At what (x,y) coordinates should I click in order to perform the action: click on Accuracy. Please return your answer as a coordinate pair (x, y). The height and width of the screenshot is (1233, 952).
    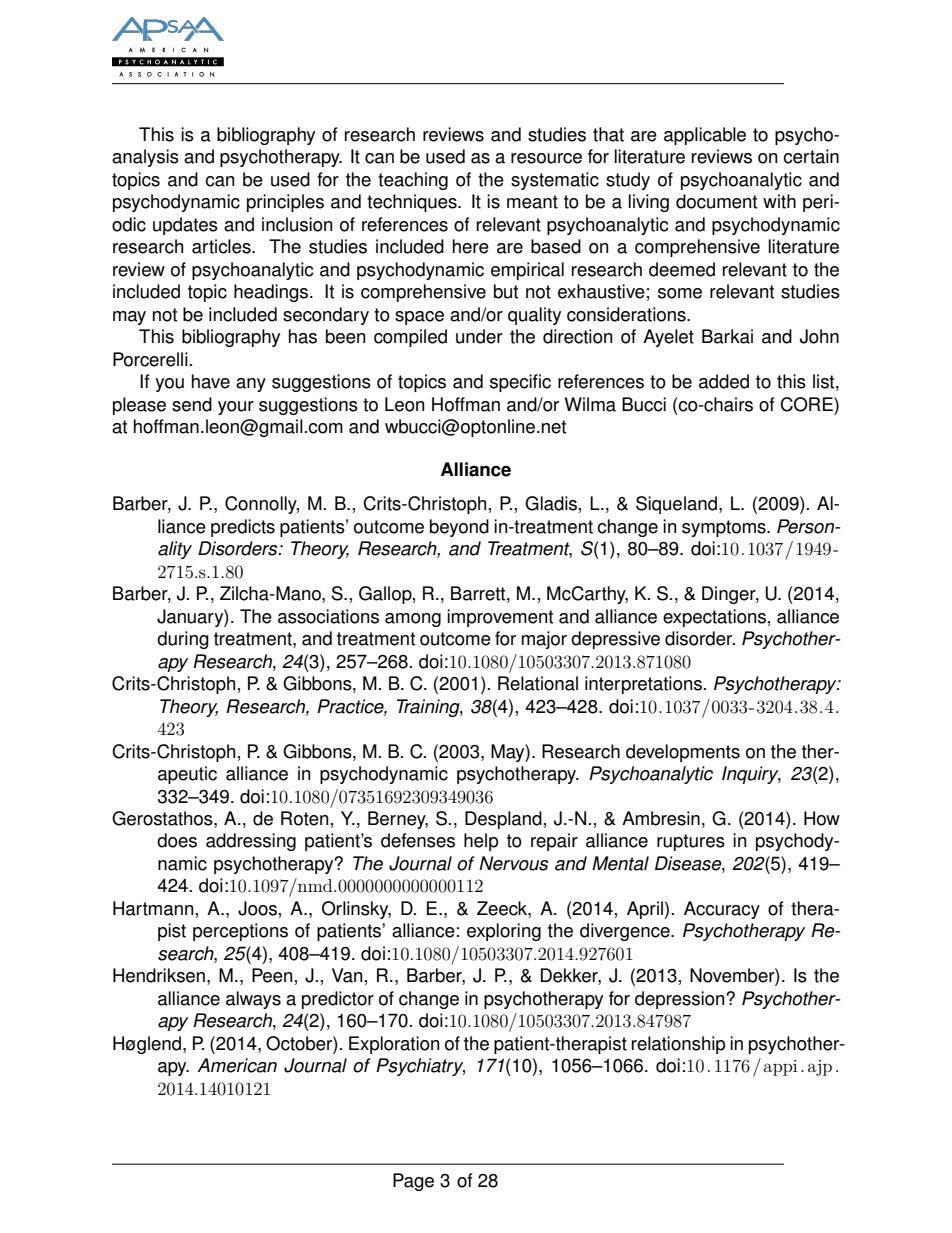
    Looking at the image, I should click on (722, 910).
